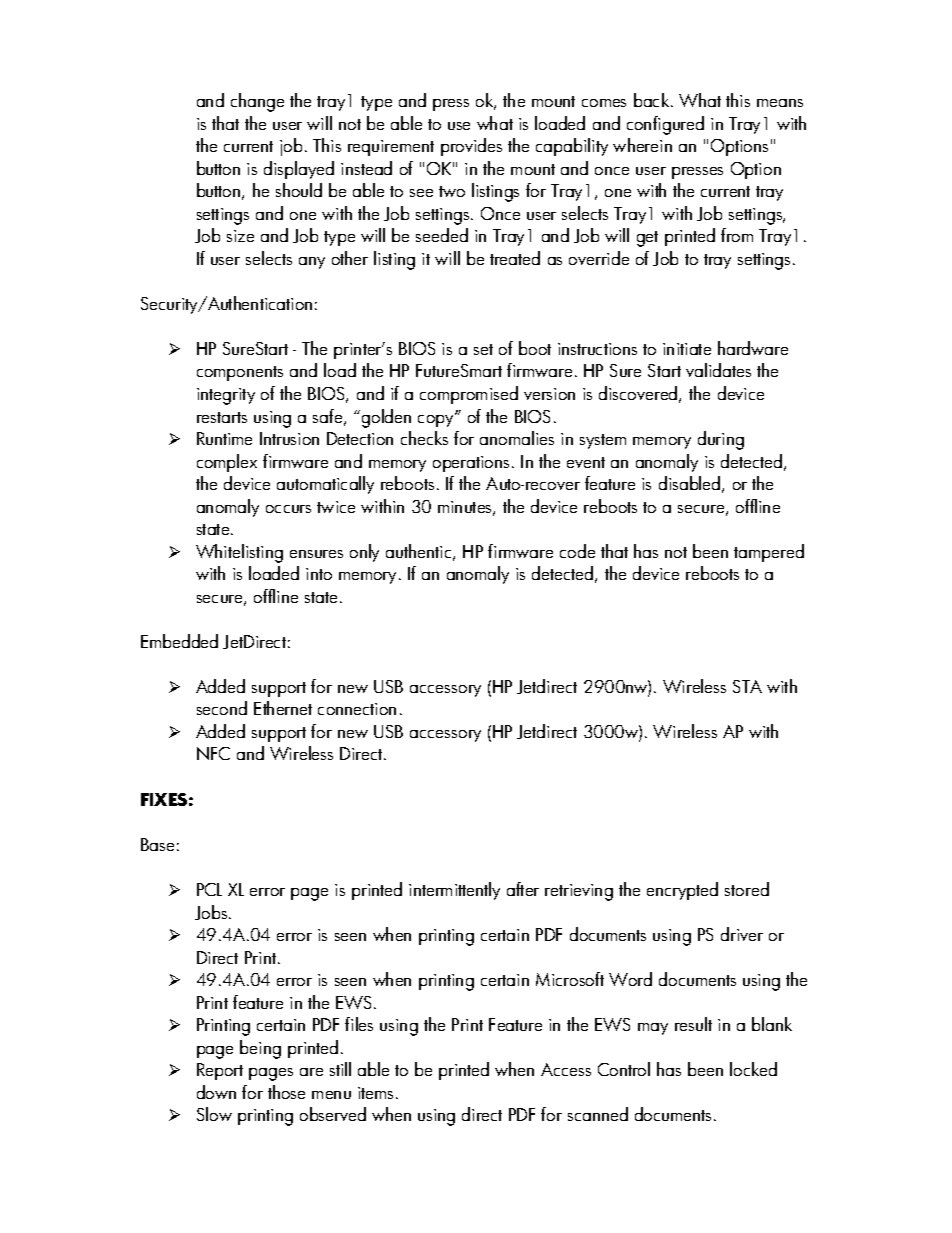  I want to click on down, so click(216, 1092).
